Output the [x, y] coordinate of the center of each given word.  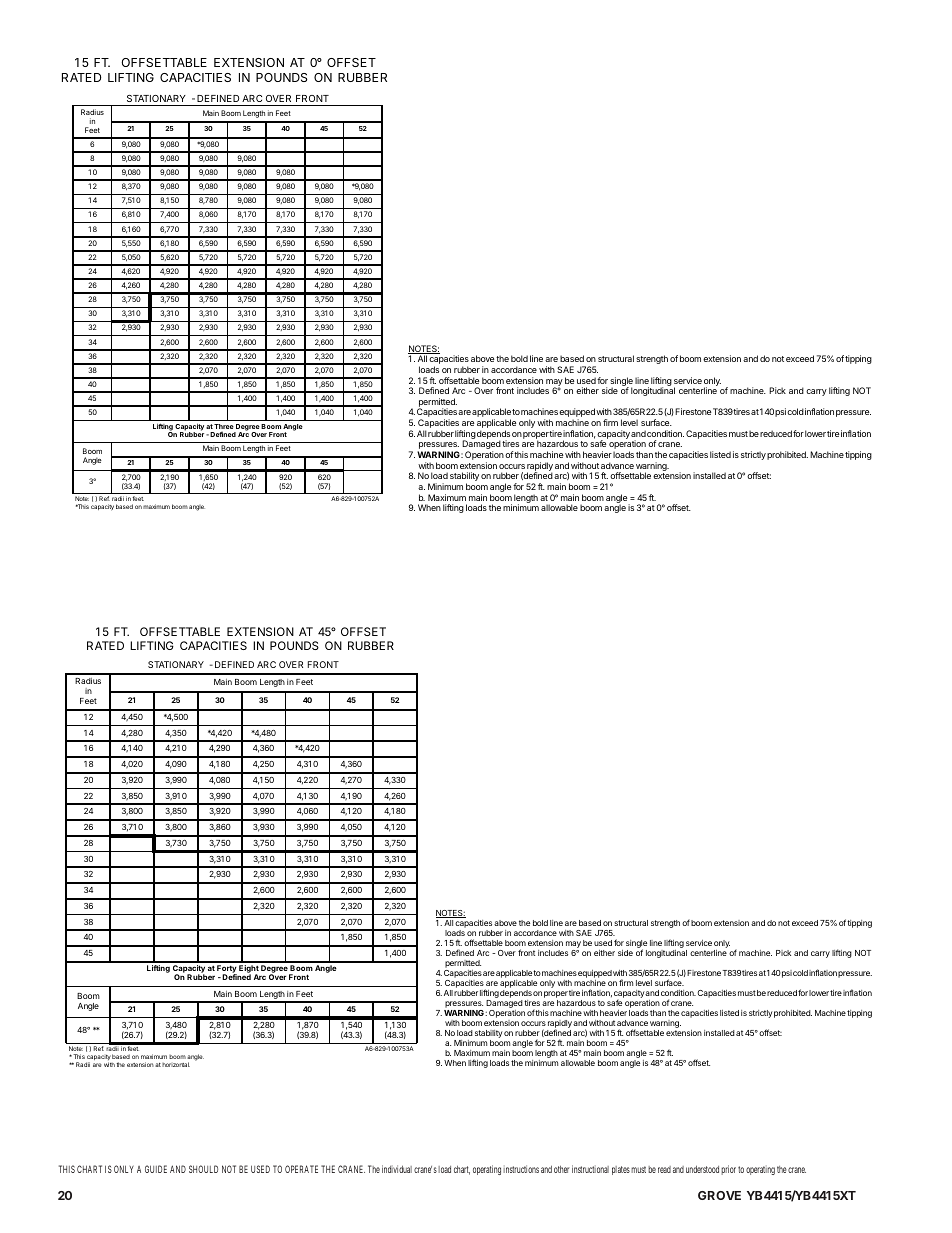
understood [702, 1169]
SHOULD [203, 1169]
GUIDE [156, 1169]
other [562, 1169]
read [664, 1169]
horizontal [176, 1064]
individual [397, 1169]
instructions [521, 1169]
